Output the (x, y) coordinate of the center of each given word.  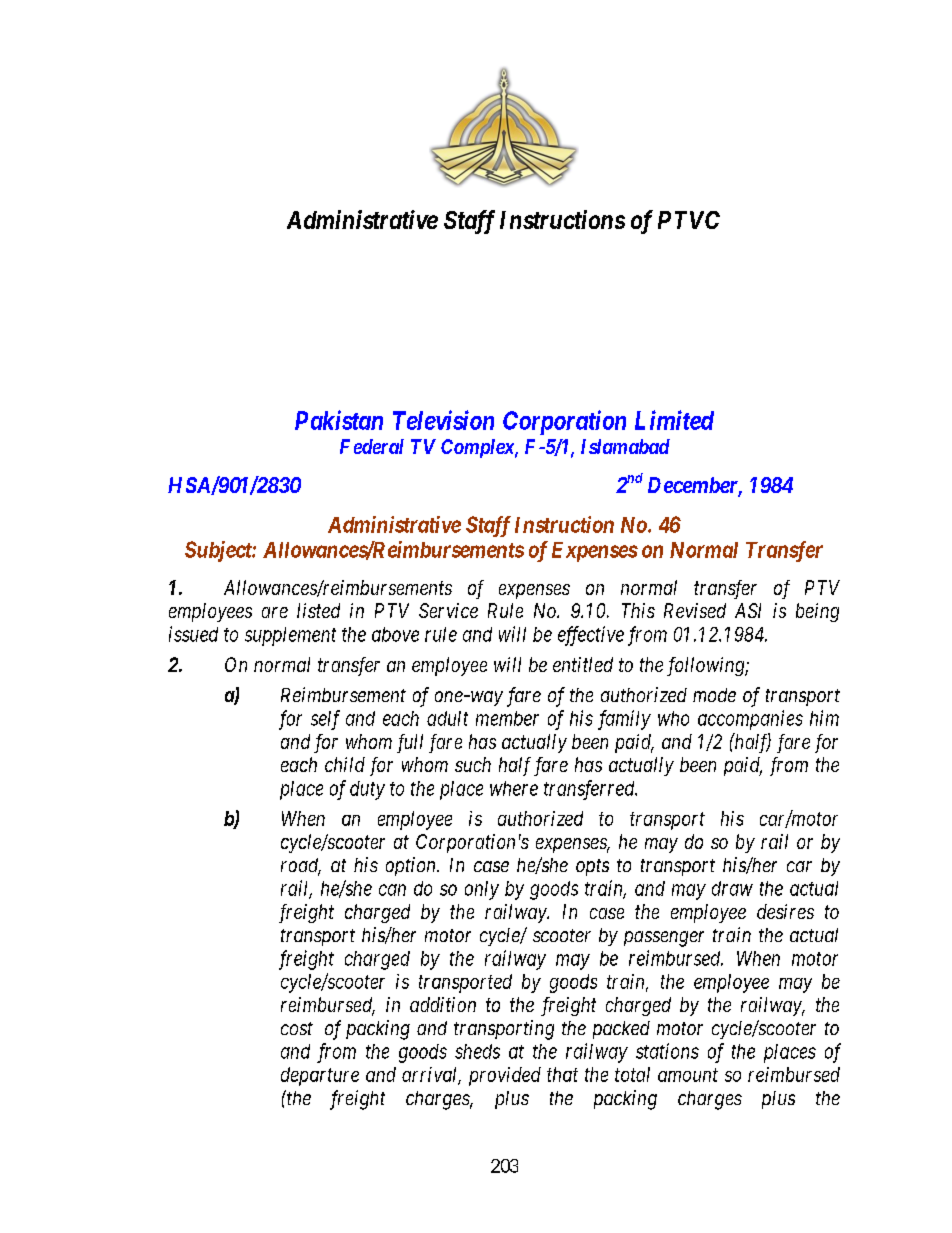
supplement (290, 636)
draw (732, 888)
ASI (748, 610)
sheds (477, 1051)
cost (297, 1028)
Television (443, 420)
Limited (674, 420)
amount (688, 1075)
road (301, 866)
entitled (583, 664)
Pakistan (339, 420)
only (482, 890)
